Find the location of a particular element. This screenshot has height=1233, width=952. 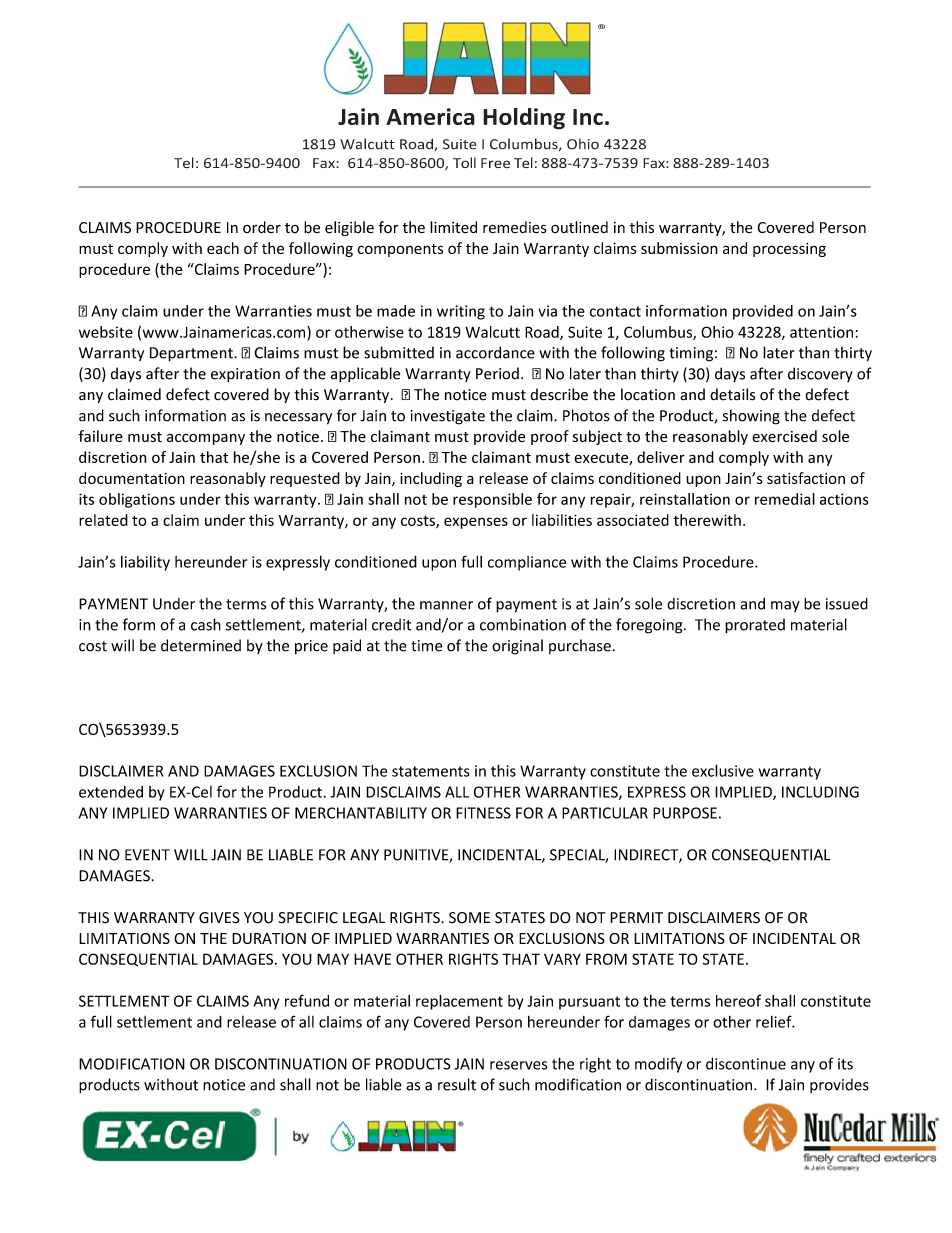

notice is located at coordinates (224, 1085).
